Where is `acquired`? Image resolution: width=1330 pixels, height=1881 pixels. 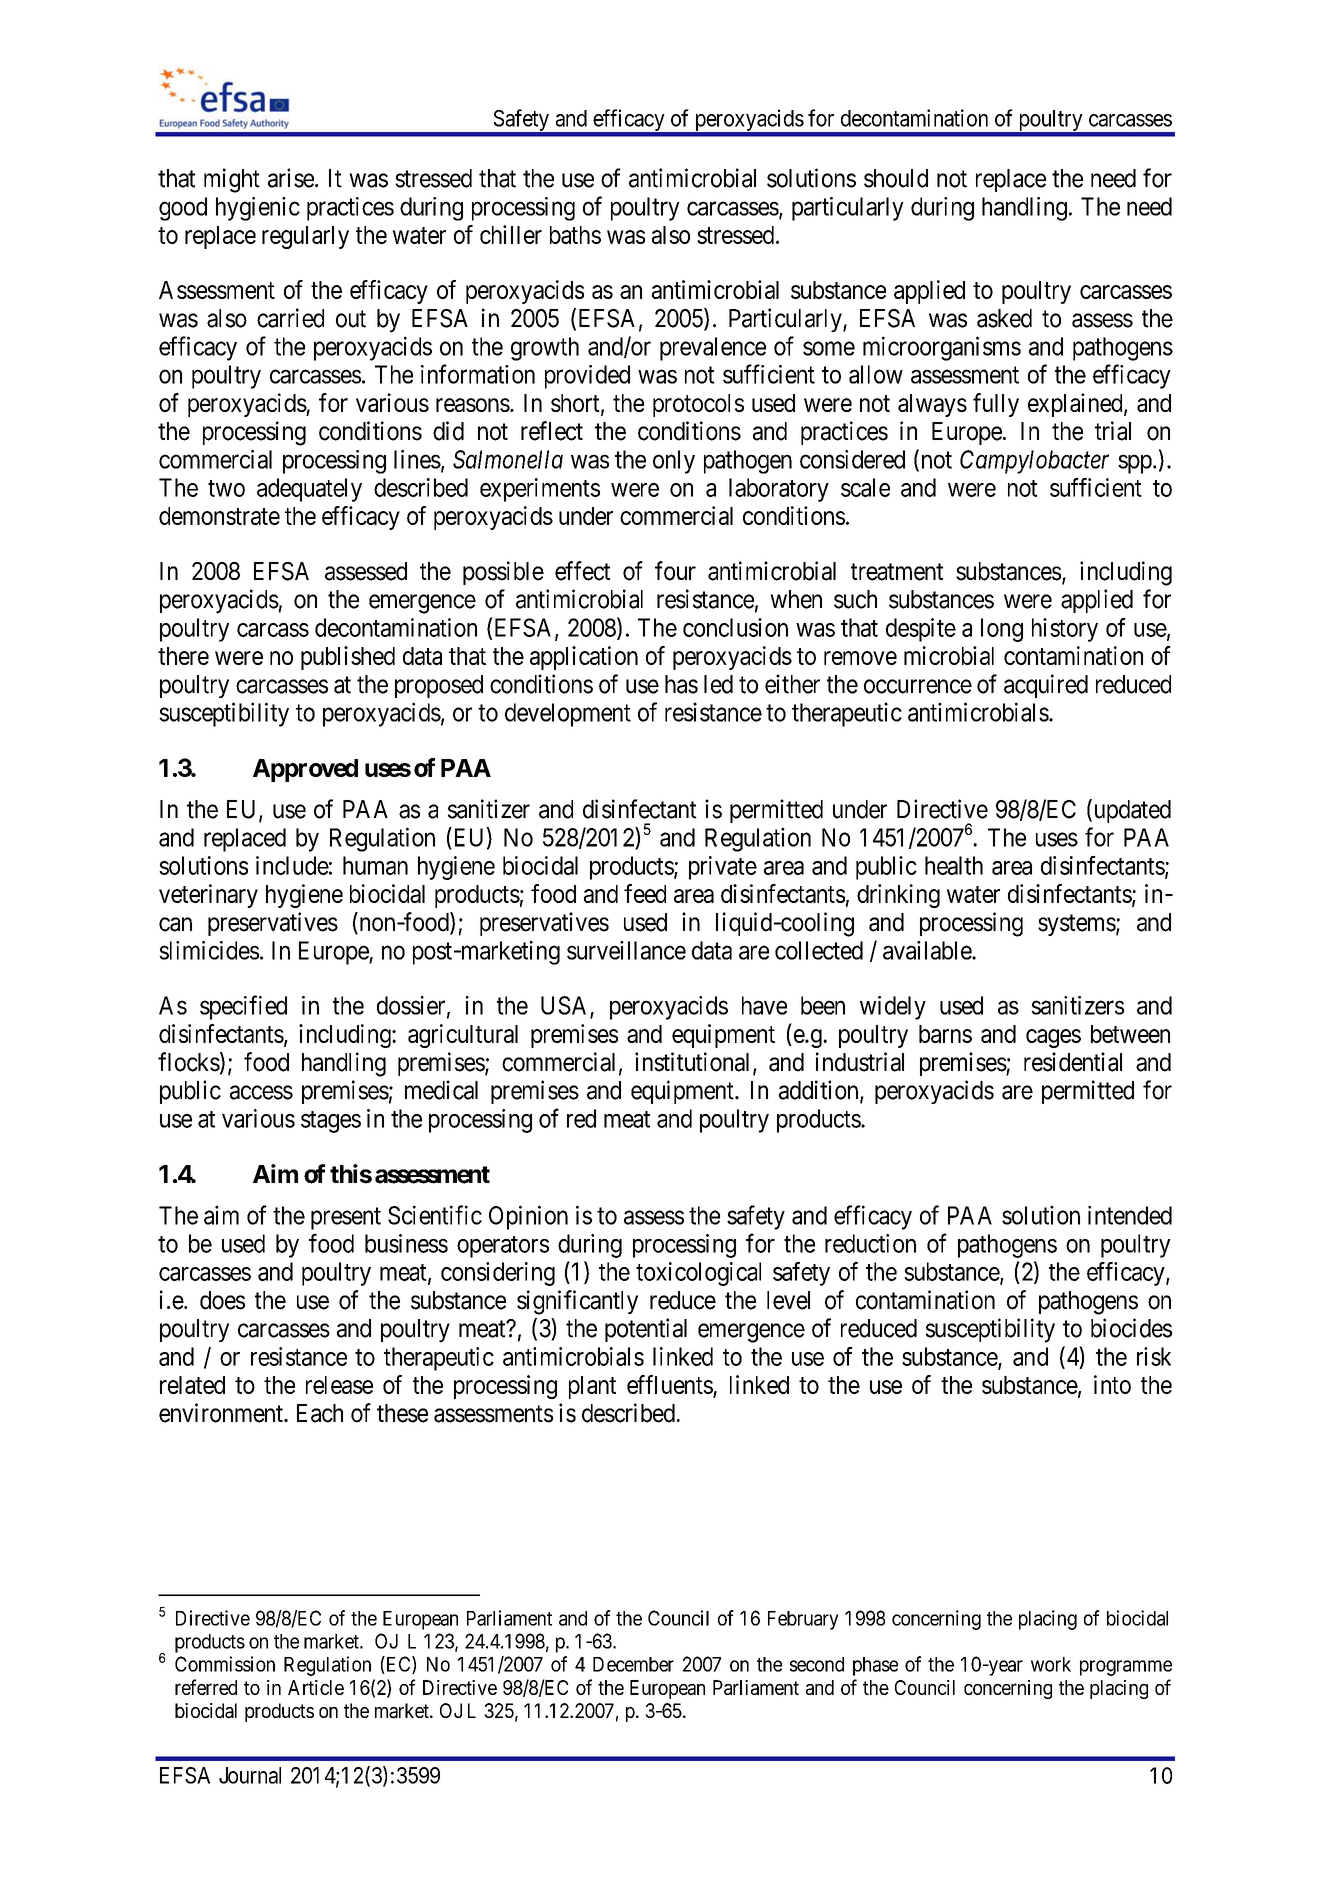
acquired is located at coordinates (1046, 686).
